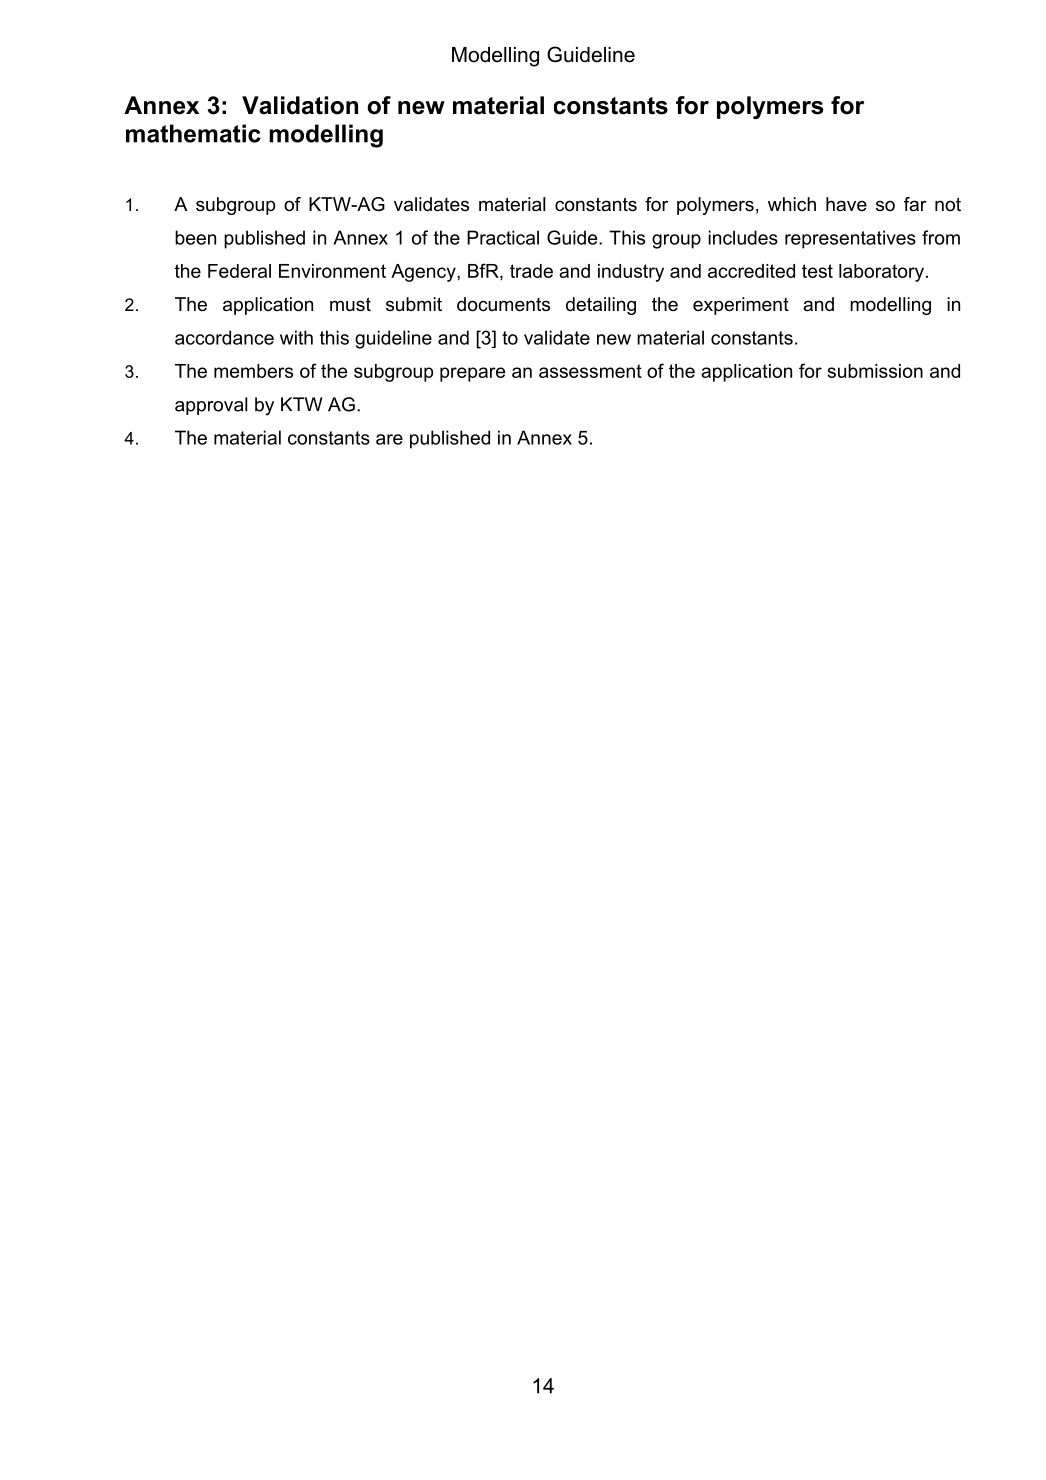  What do you see at coordinates (195, 237) in the screenshot?
I see `been` at bounding box center [195, 237].
